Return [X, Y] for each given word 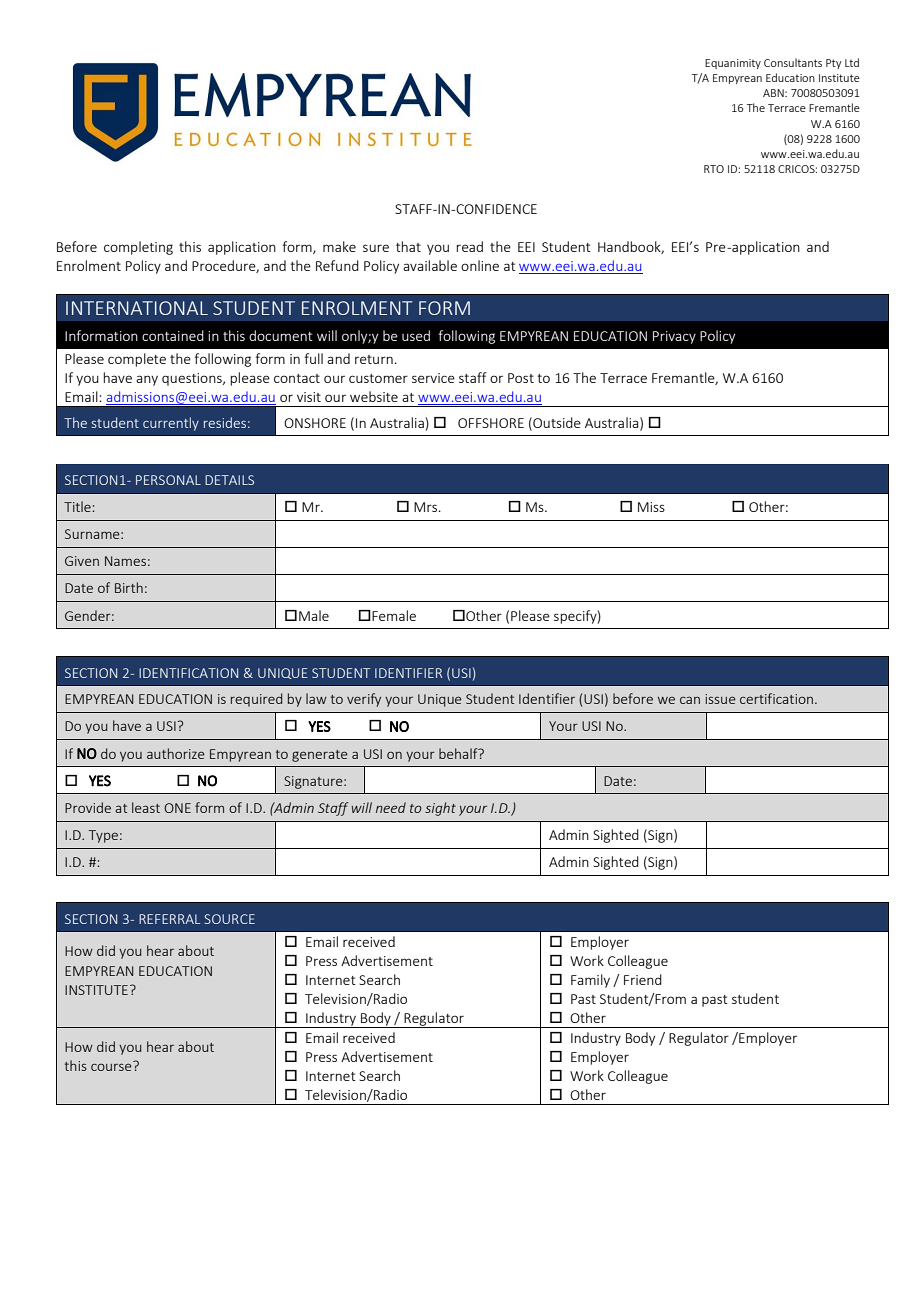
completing [138, 248]
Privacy [674, 337]
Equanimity [733, 64]
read [469, 246]
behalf [459, 753]
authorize [176, 753]
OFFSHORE [491, 423]
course [112, 1066]
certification [778, 698]
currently [171, 424]
